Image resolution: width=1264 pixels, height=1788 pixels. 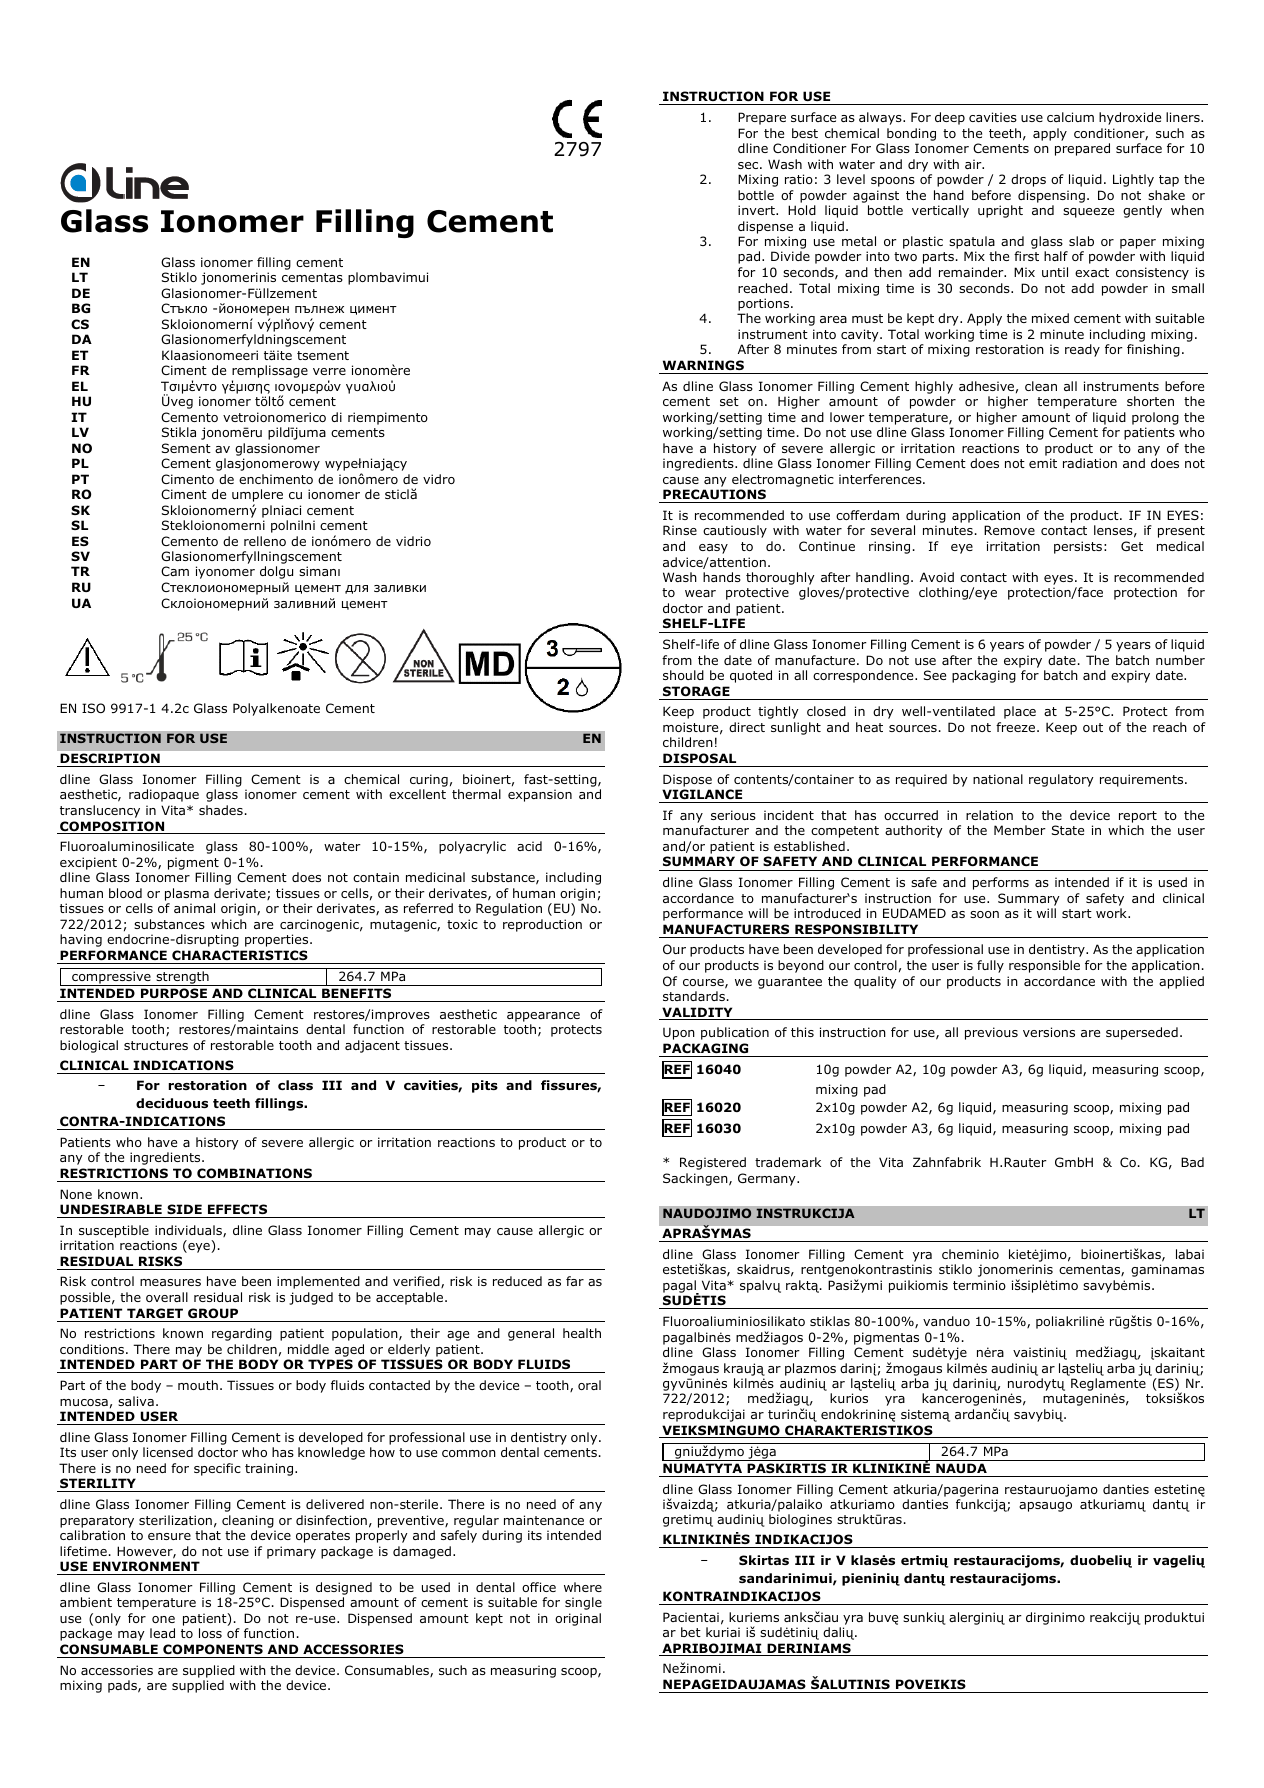 I want to click on Cam, so click(x=175, y=571).
